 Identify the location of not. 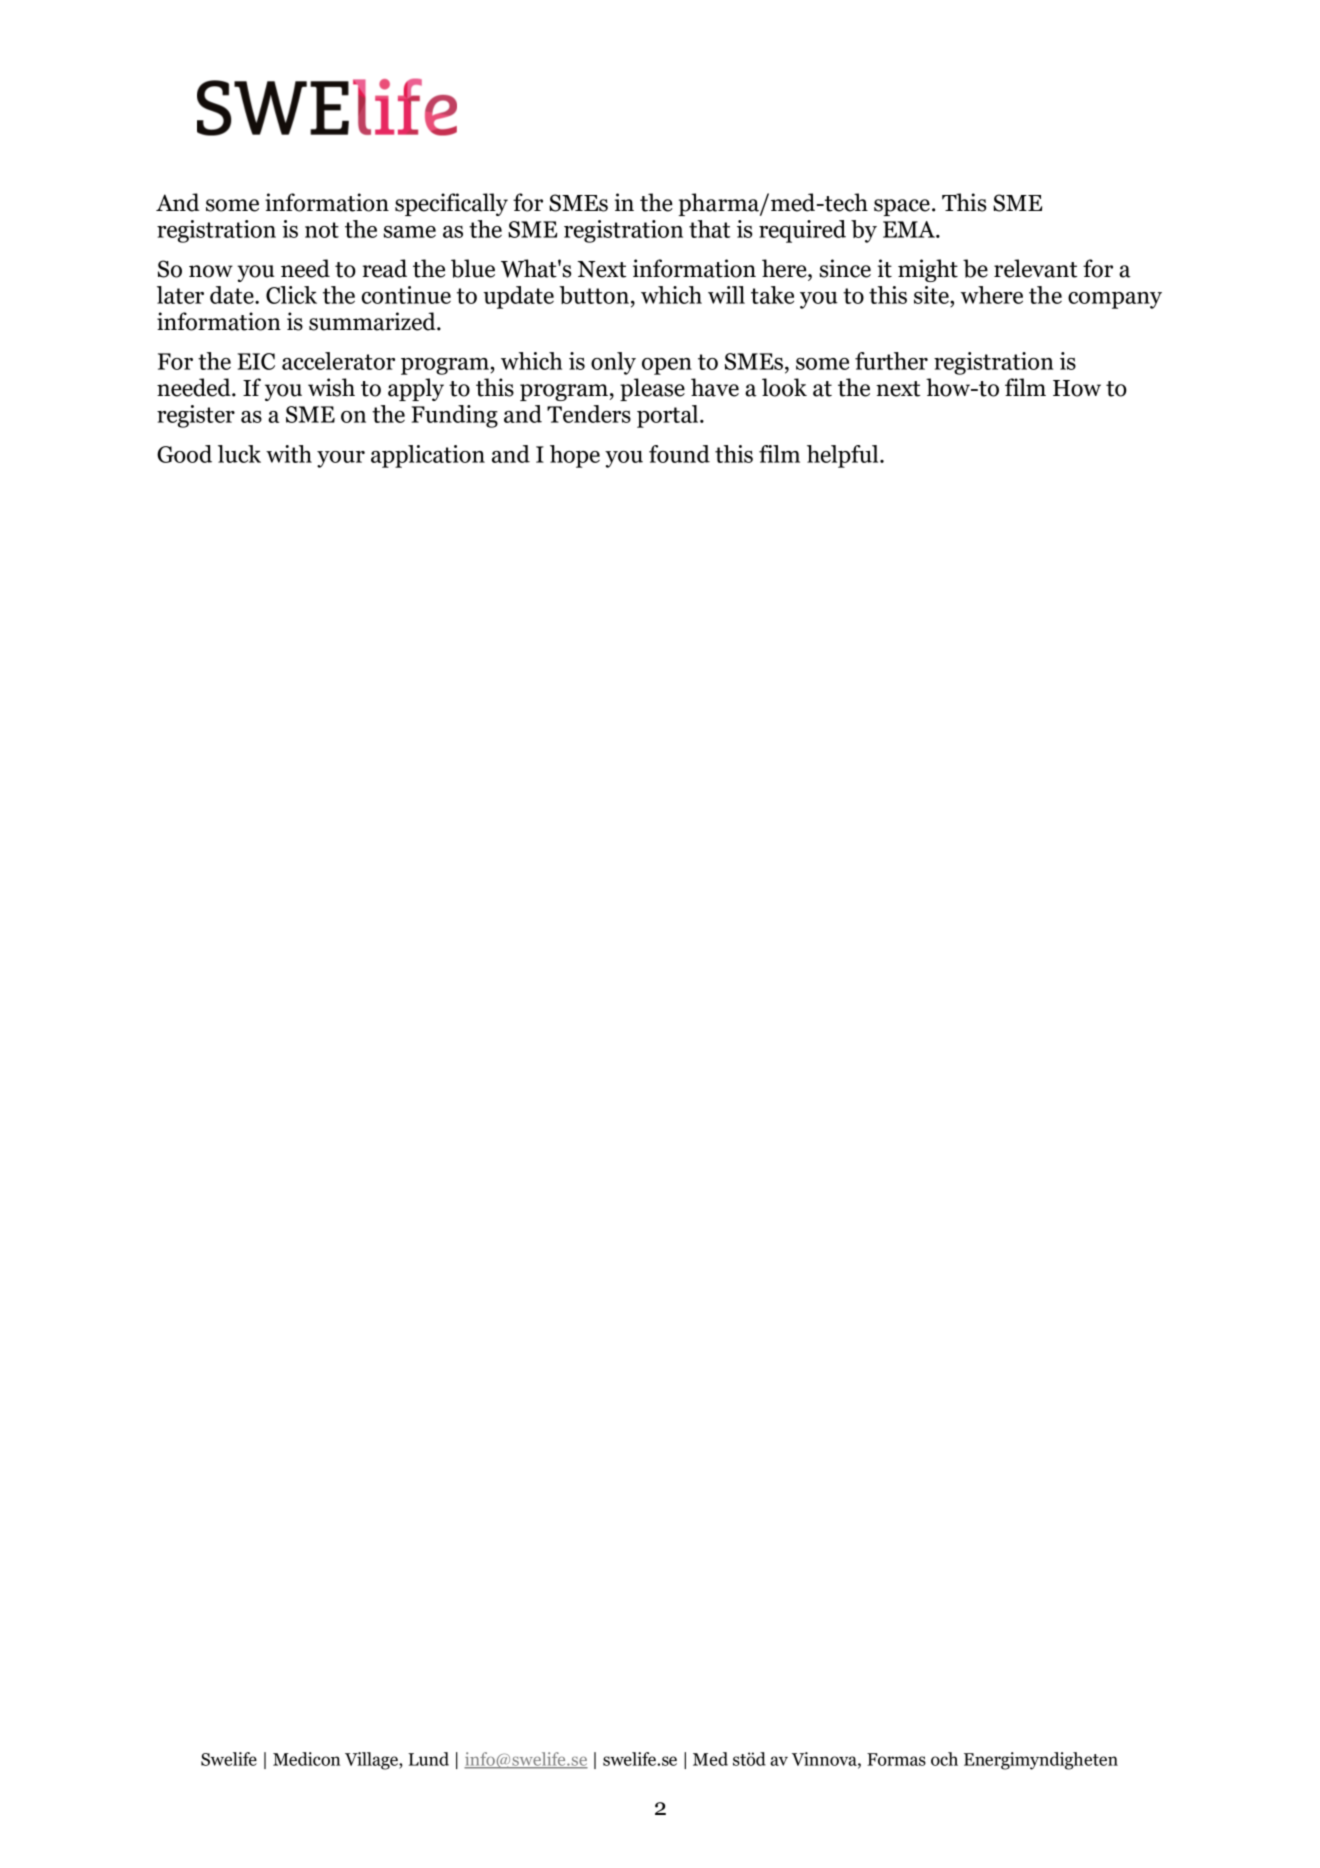
(322, 230).
